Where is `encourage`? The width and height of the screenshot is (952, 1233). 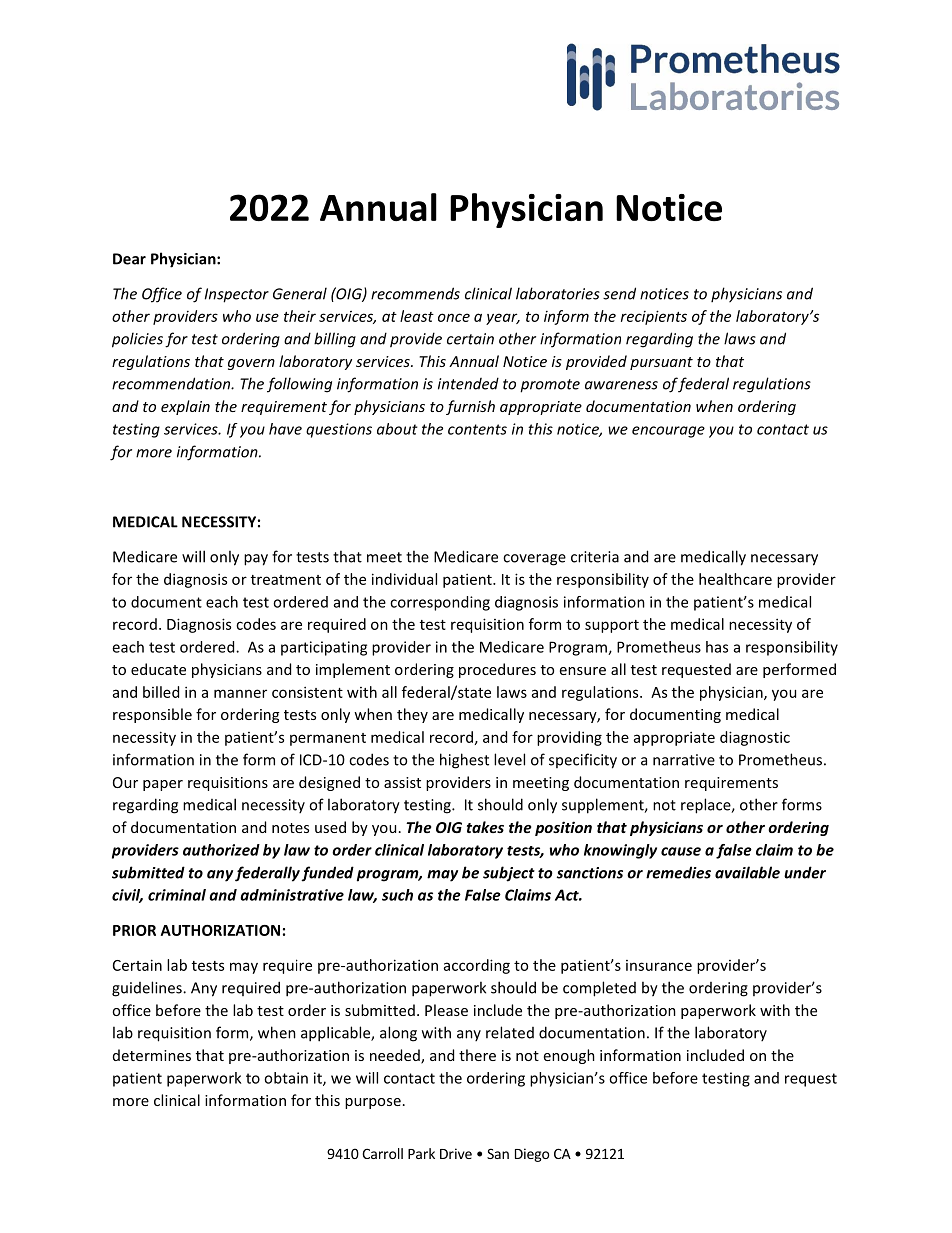
encourage is located at coordinates (668, 432).
